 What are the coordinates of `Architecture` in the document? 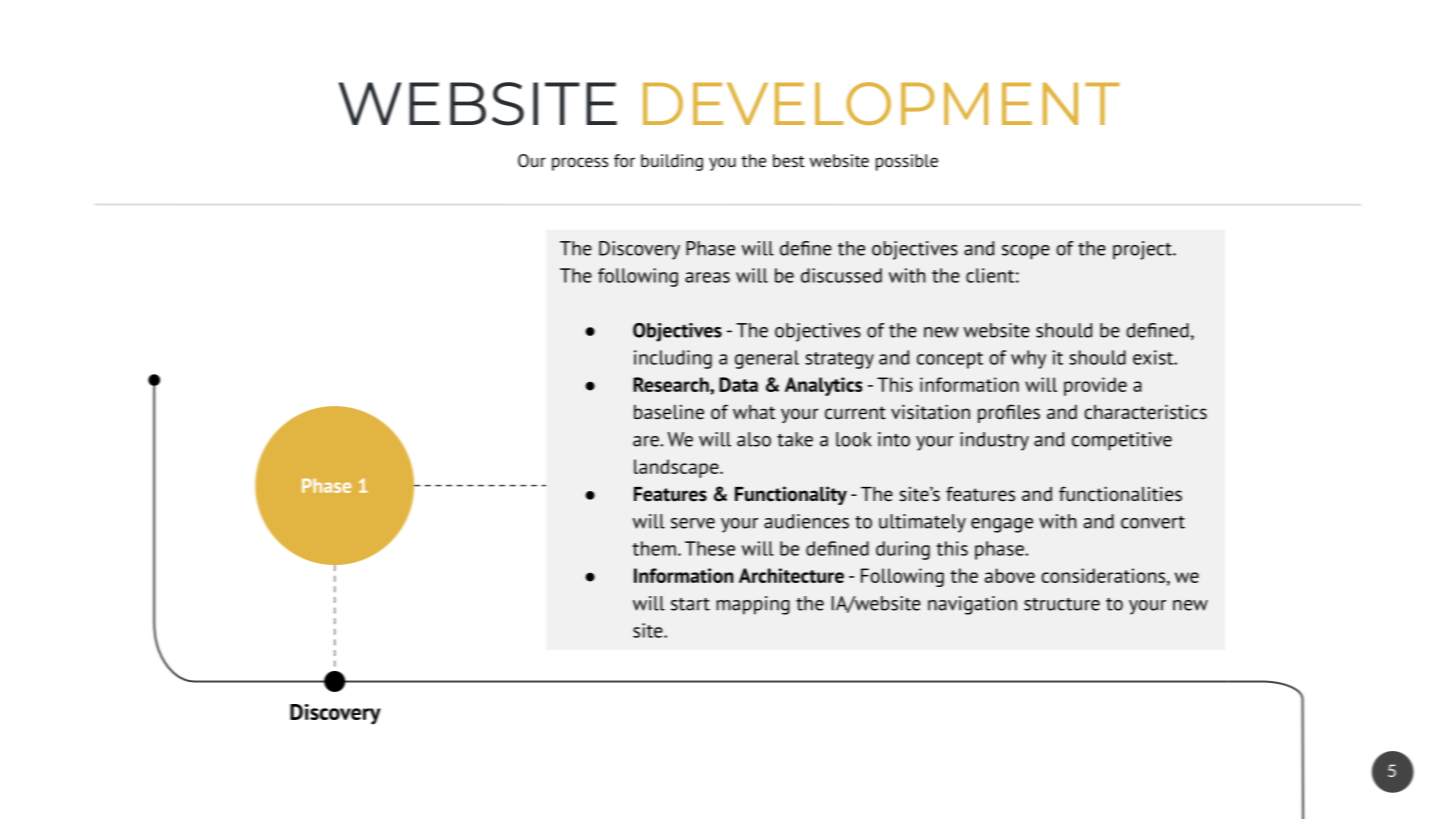 It's located at (791, 575).
